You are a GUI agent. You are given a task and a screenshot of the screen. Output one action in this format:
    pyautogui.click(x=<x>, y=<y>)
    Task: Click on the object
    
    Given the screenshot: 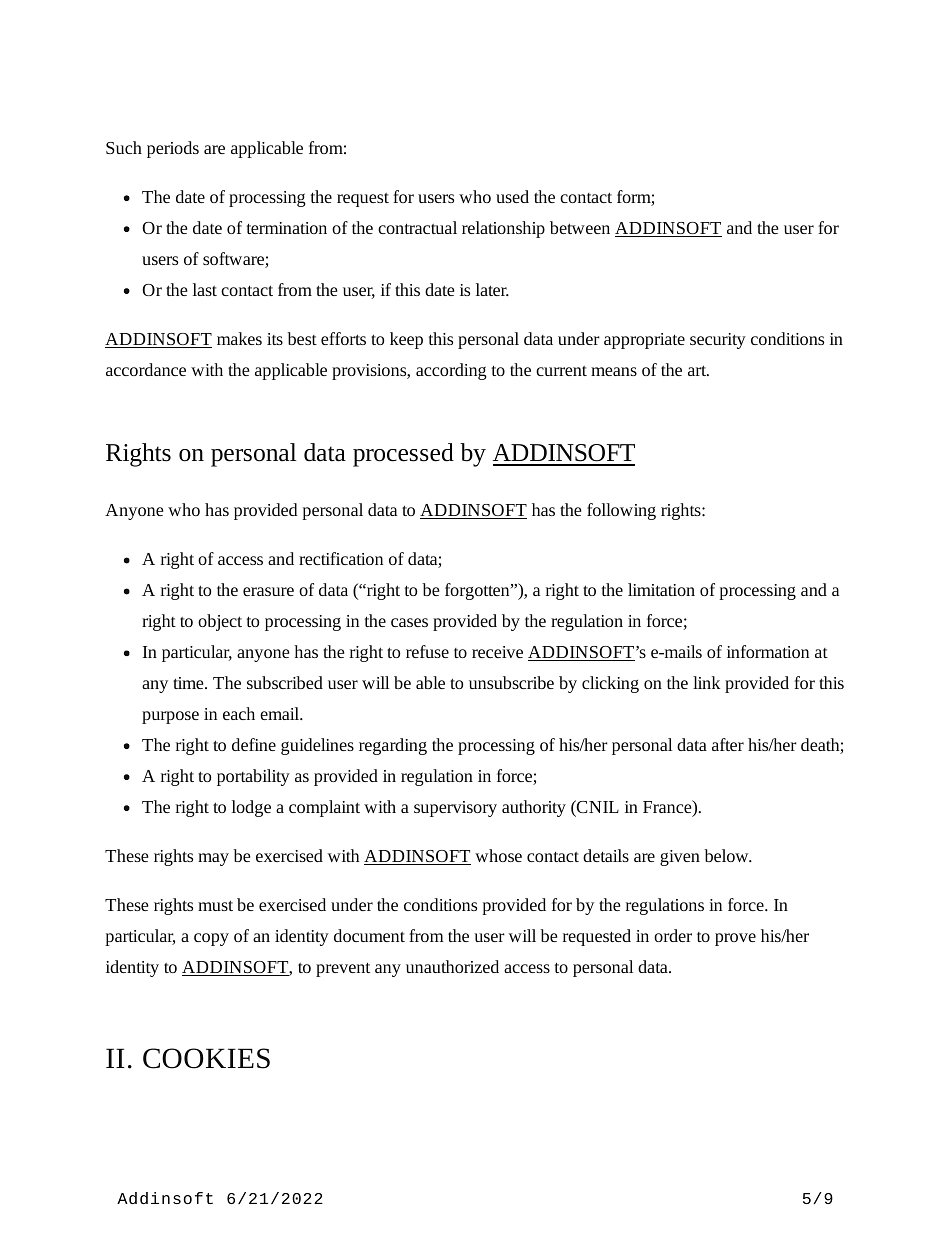 What is the action you would take?
    pyautogui.click(x=220, y=622)
